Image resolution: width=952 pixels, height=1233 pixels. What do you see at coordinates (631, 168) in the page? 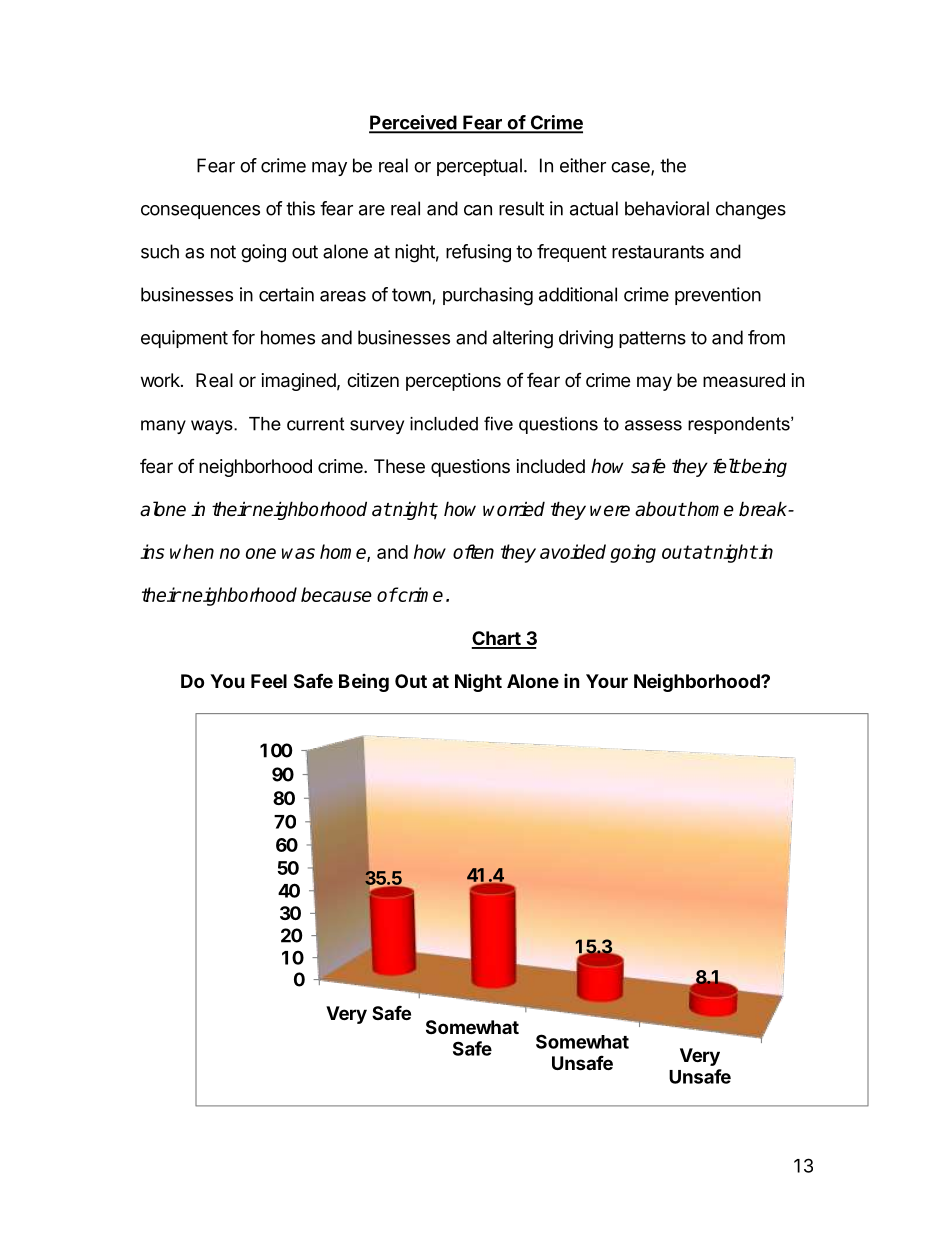
I see `case` at bounding box center [631, 168].
